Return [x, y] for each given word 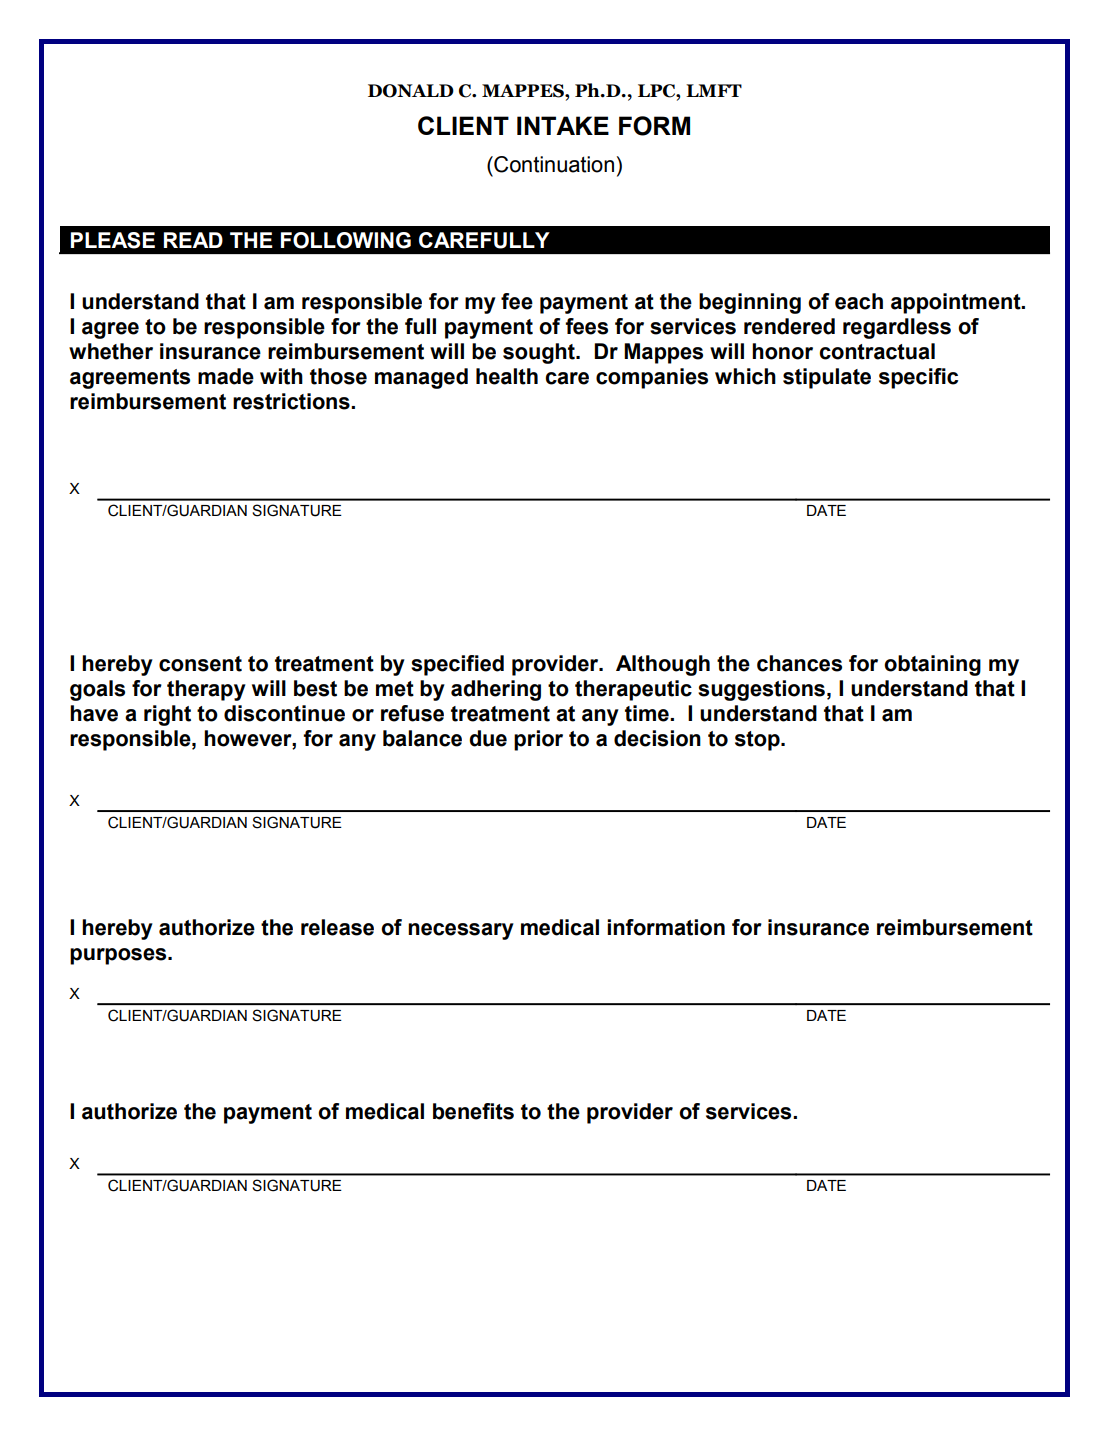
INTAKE [563, 125]
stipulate [827, 378]
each [859, 301]
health [507, 376]
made [226, 376]
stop [758, 741]
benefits [473, 1111]
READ [193, 240]
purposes [119, 956]
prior [538, 740]
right [167, 715]
